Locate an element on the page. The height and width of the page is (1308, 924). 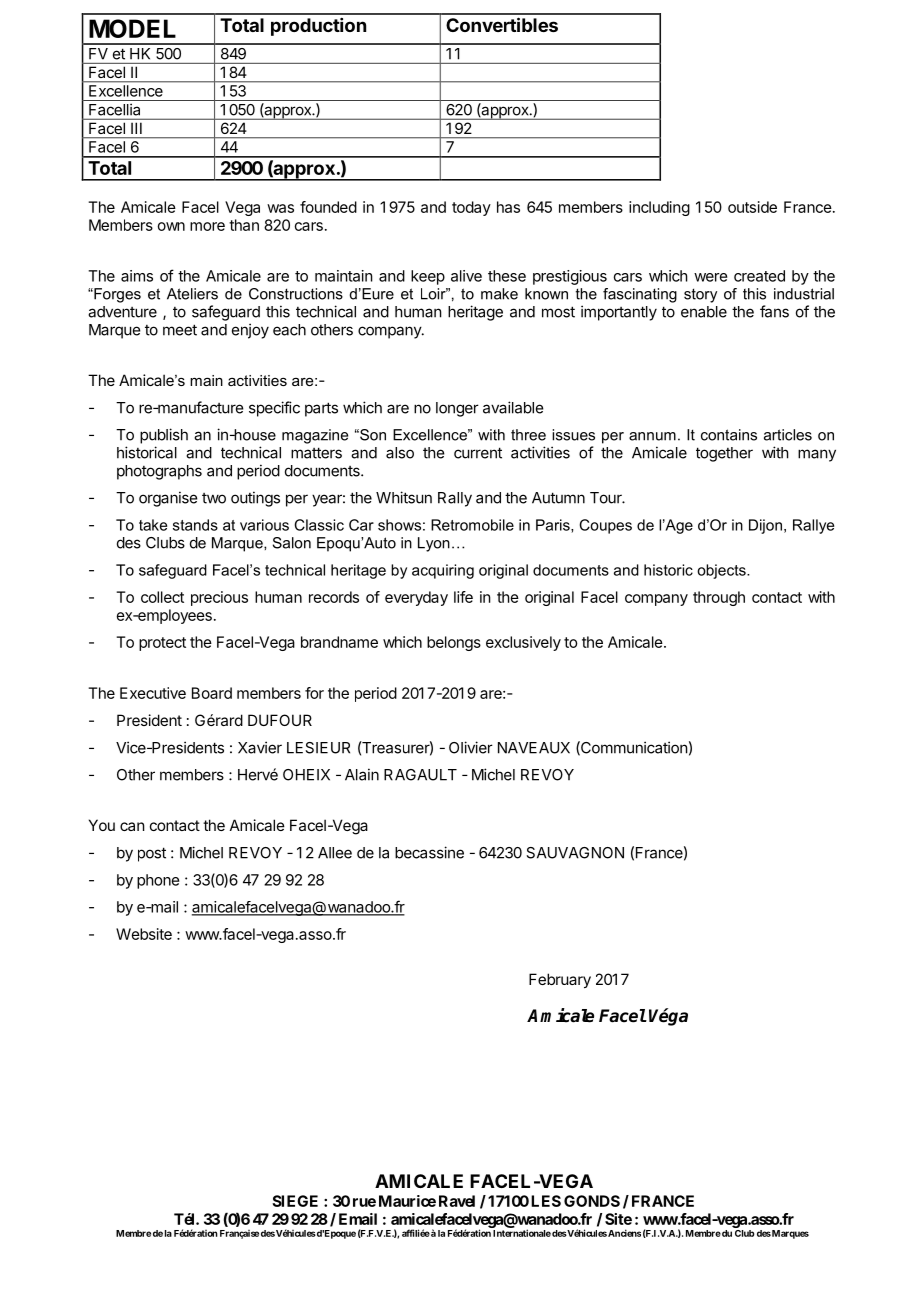
production is located at coordinates (318, 27).
